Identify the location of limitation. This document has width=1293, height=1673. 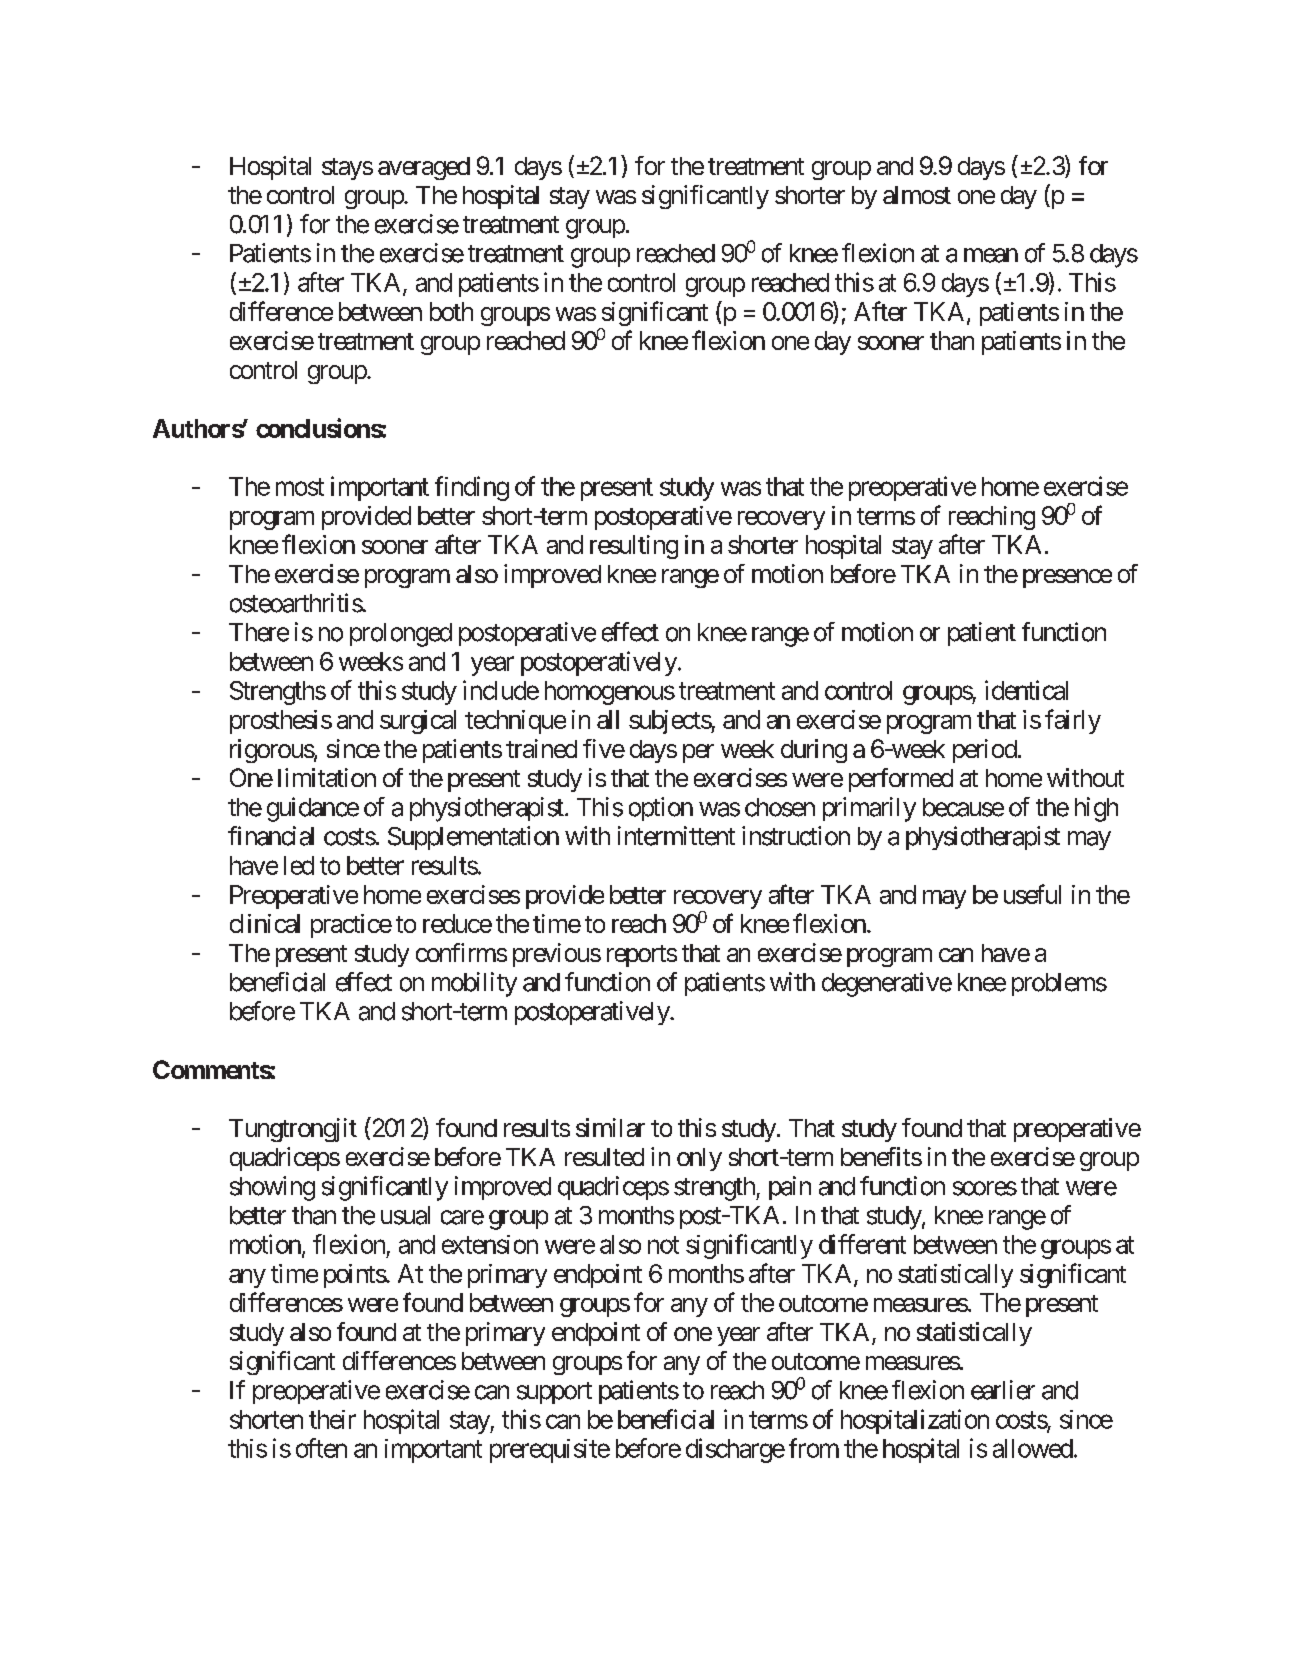
(327, 777).
